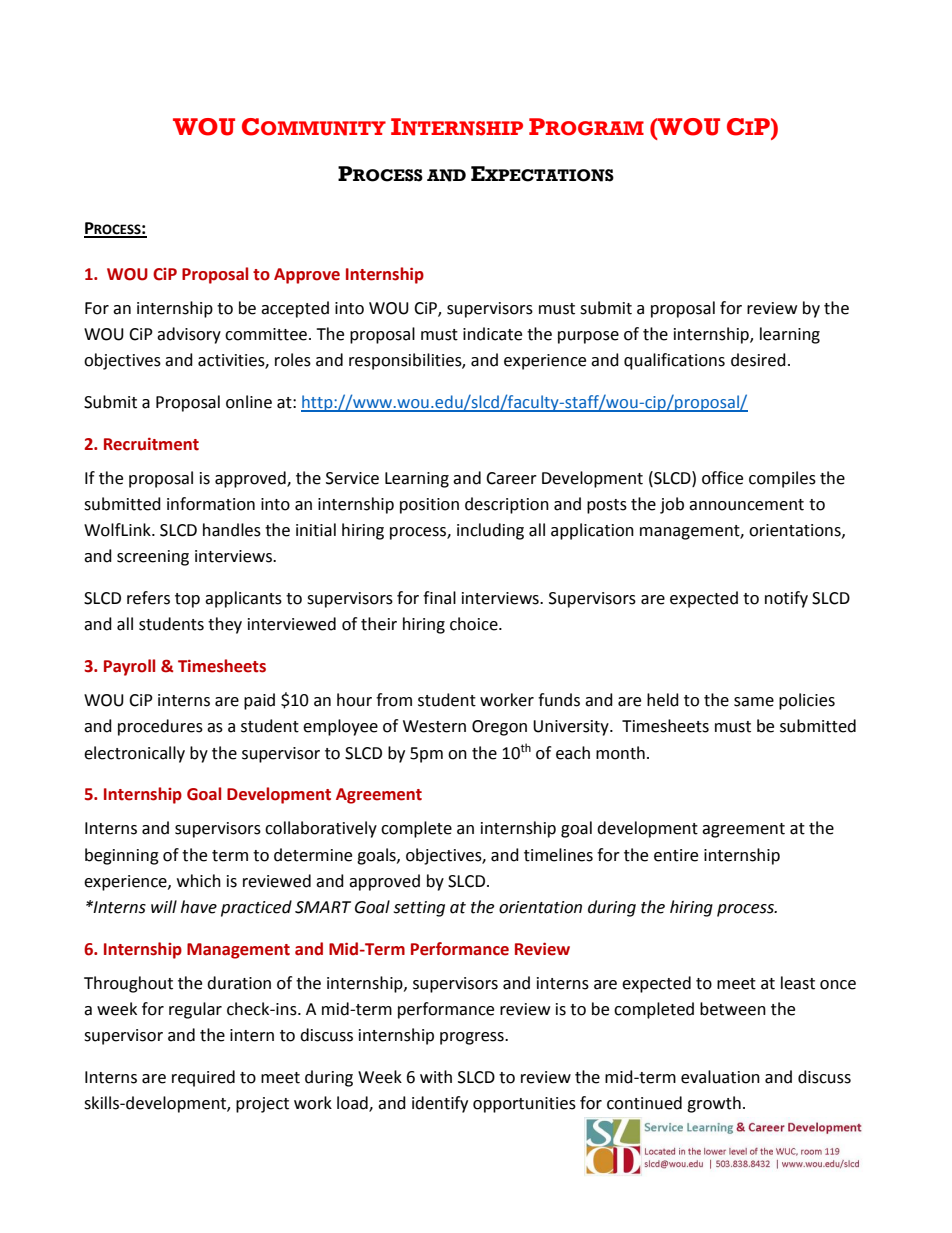  What do you see at coordinates (436, 1077) in the page?
I see `with` at bounding box center [436, 1077].
